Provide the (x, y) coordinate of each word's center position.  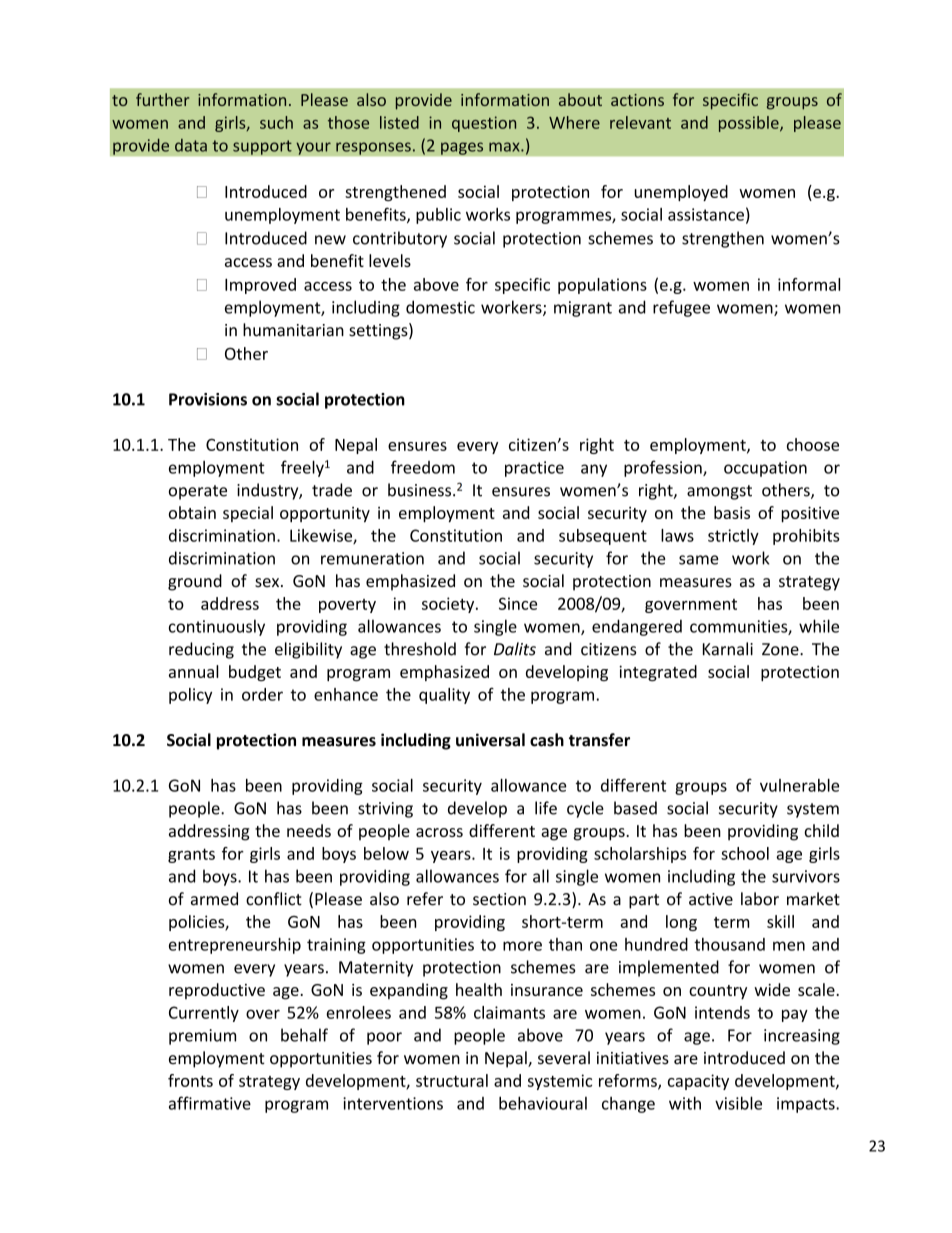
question (484, 124)
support (262, 147)
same (699, 560)
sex (268, 582)
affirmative (210, 1103)
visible (738, 1103)
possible (750, 124)
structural (452, 1080)
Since (518, 603)
